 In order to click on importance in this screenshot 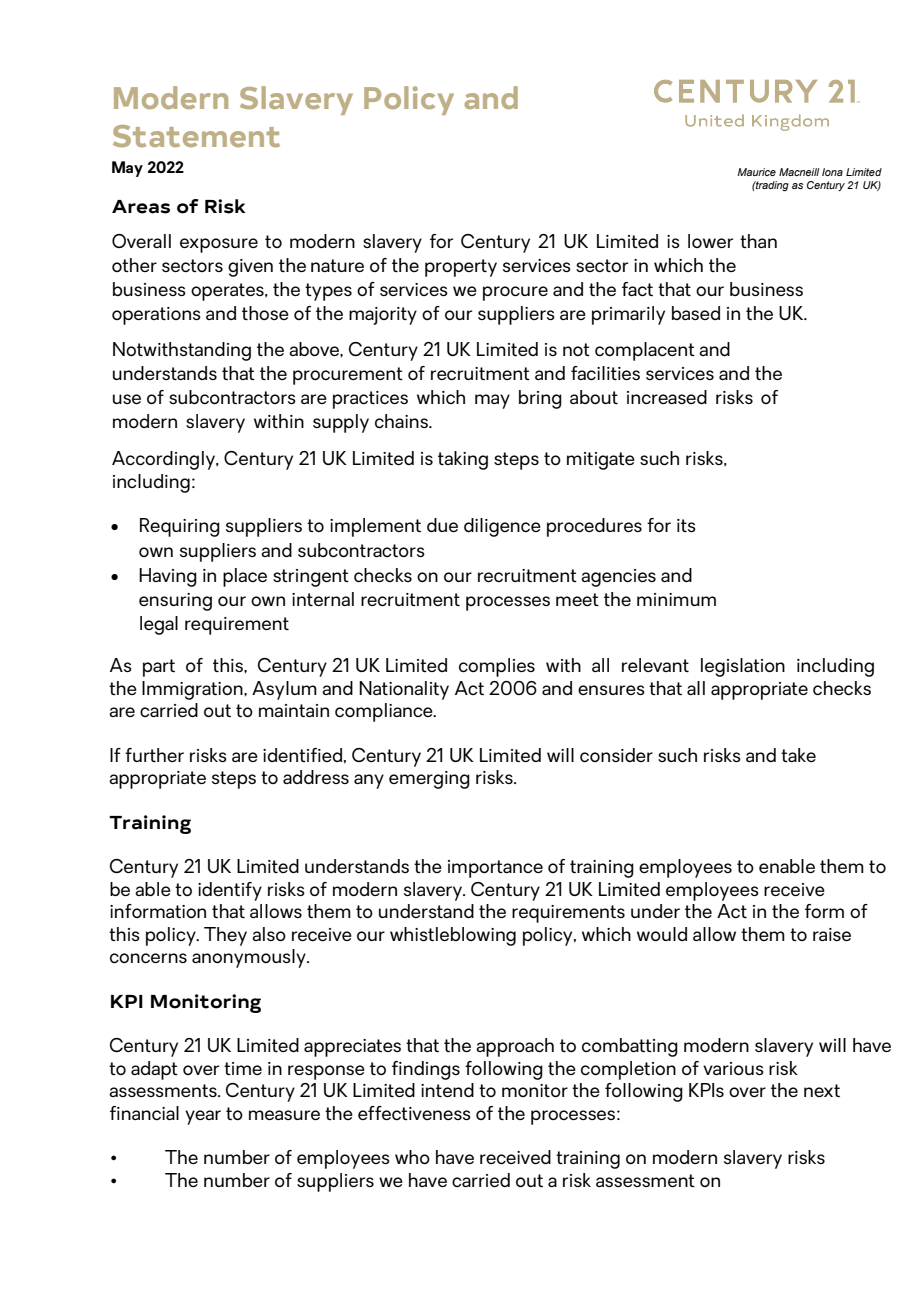, I will do `click(495, 869)`.
